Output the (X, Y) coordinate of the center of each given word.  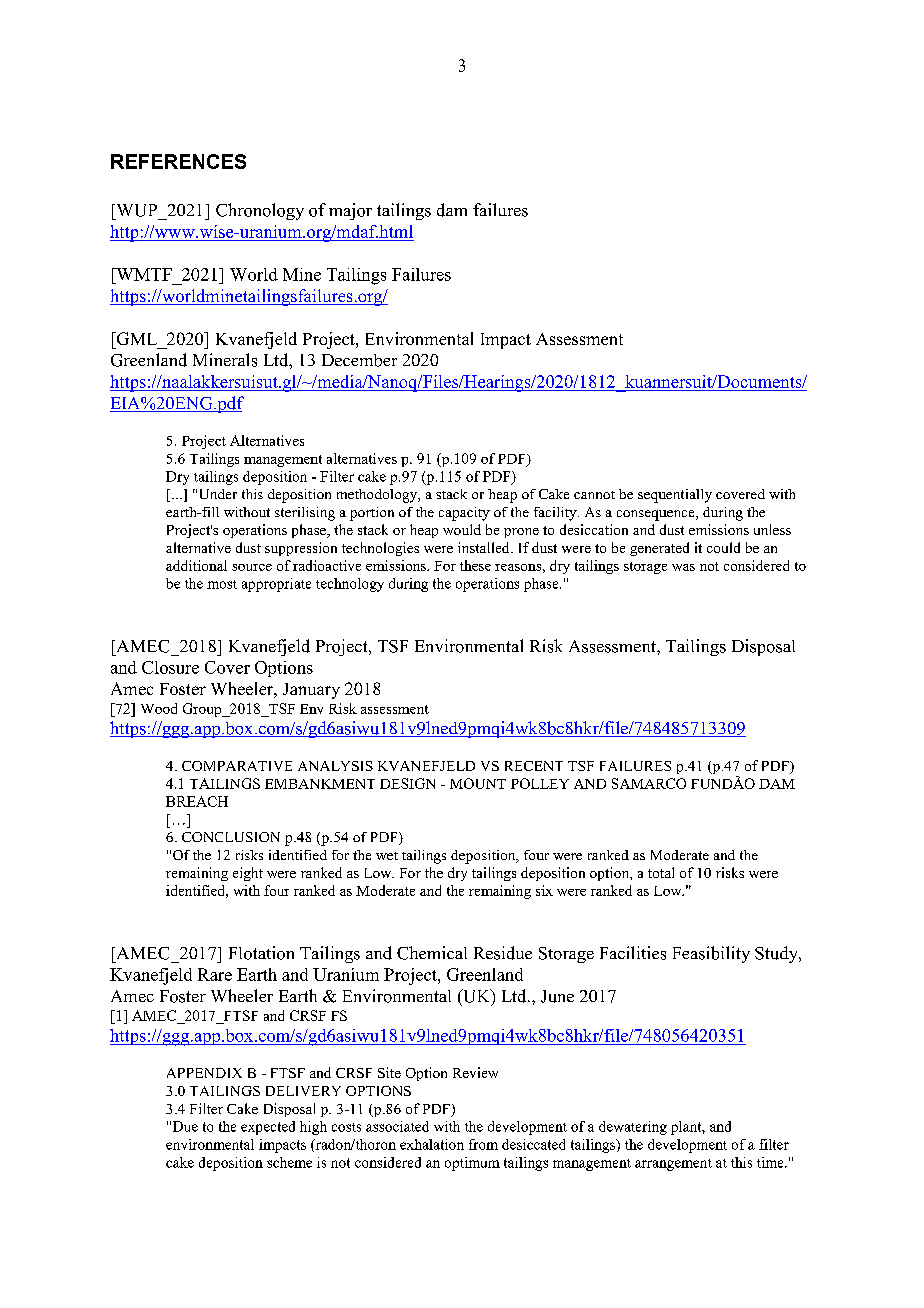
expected (268, 1128)
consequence (657, 515)
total (661, 872)
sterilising (305, 514)
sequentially (675, 496)
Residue (503, 953)
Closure (170, 667)
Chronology (260, 211)
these (475, 565)
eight (248, 874)
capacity (464, 514)
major (350, 211)
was (683, 567)
